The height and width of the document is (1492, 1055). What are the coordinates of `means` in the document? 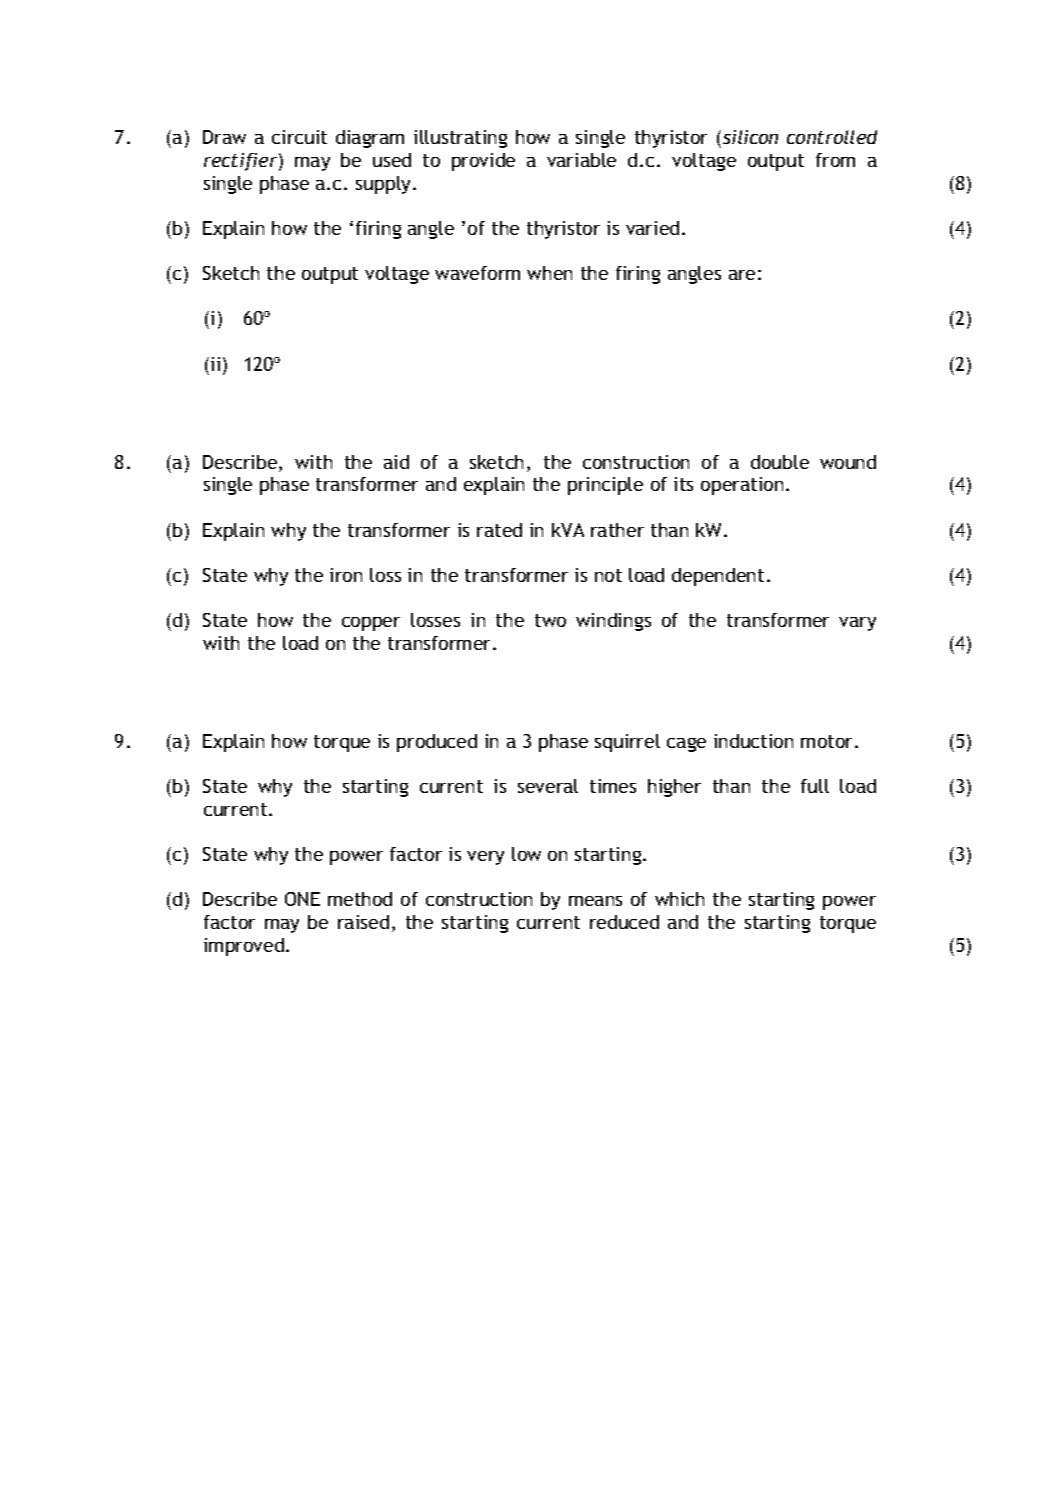 It's located at (595, 901).
